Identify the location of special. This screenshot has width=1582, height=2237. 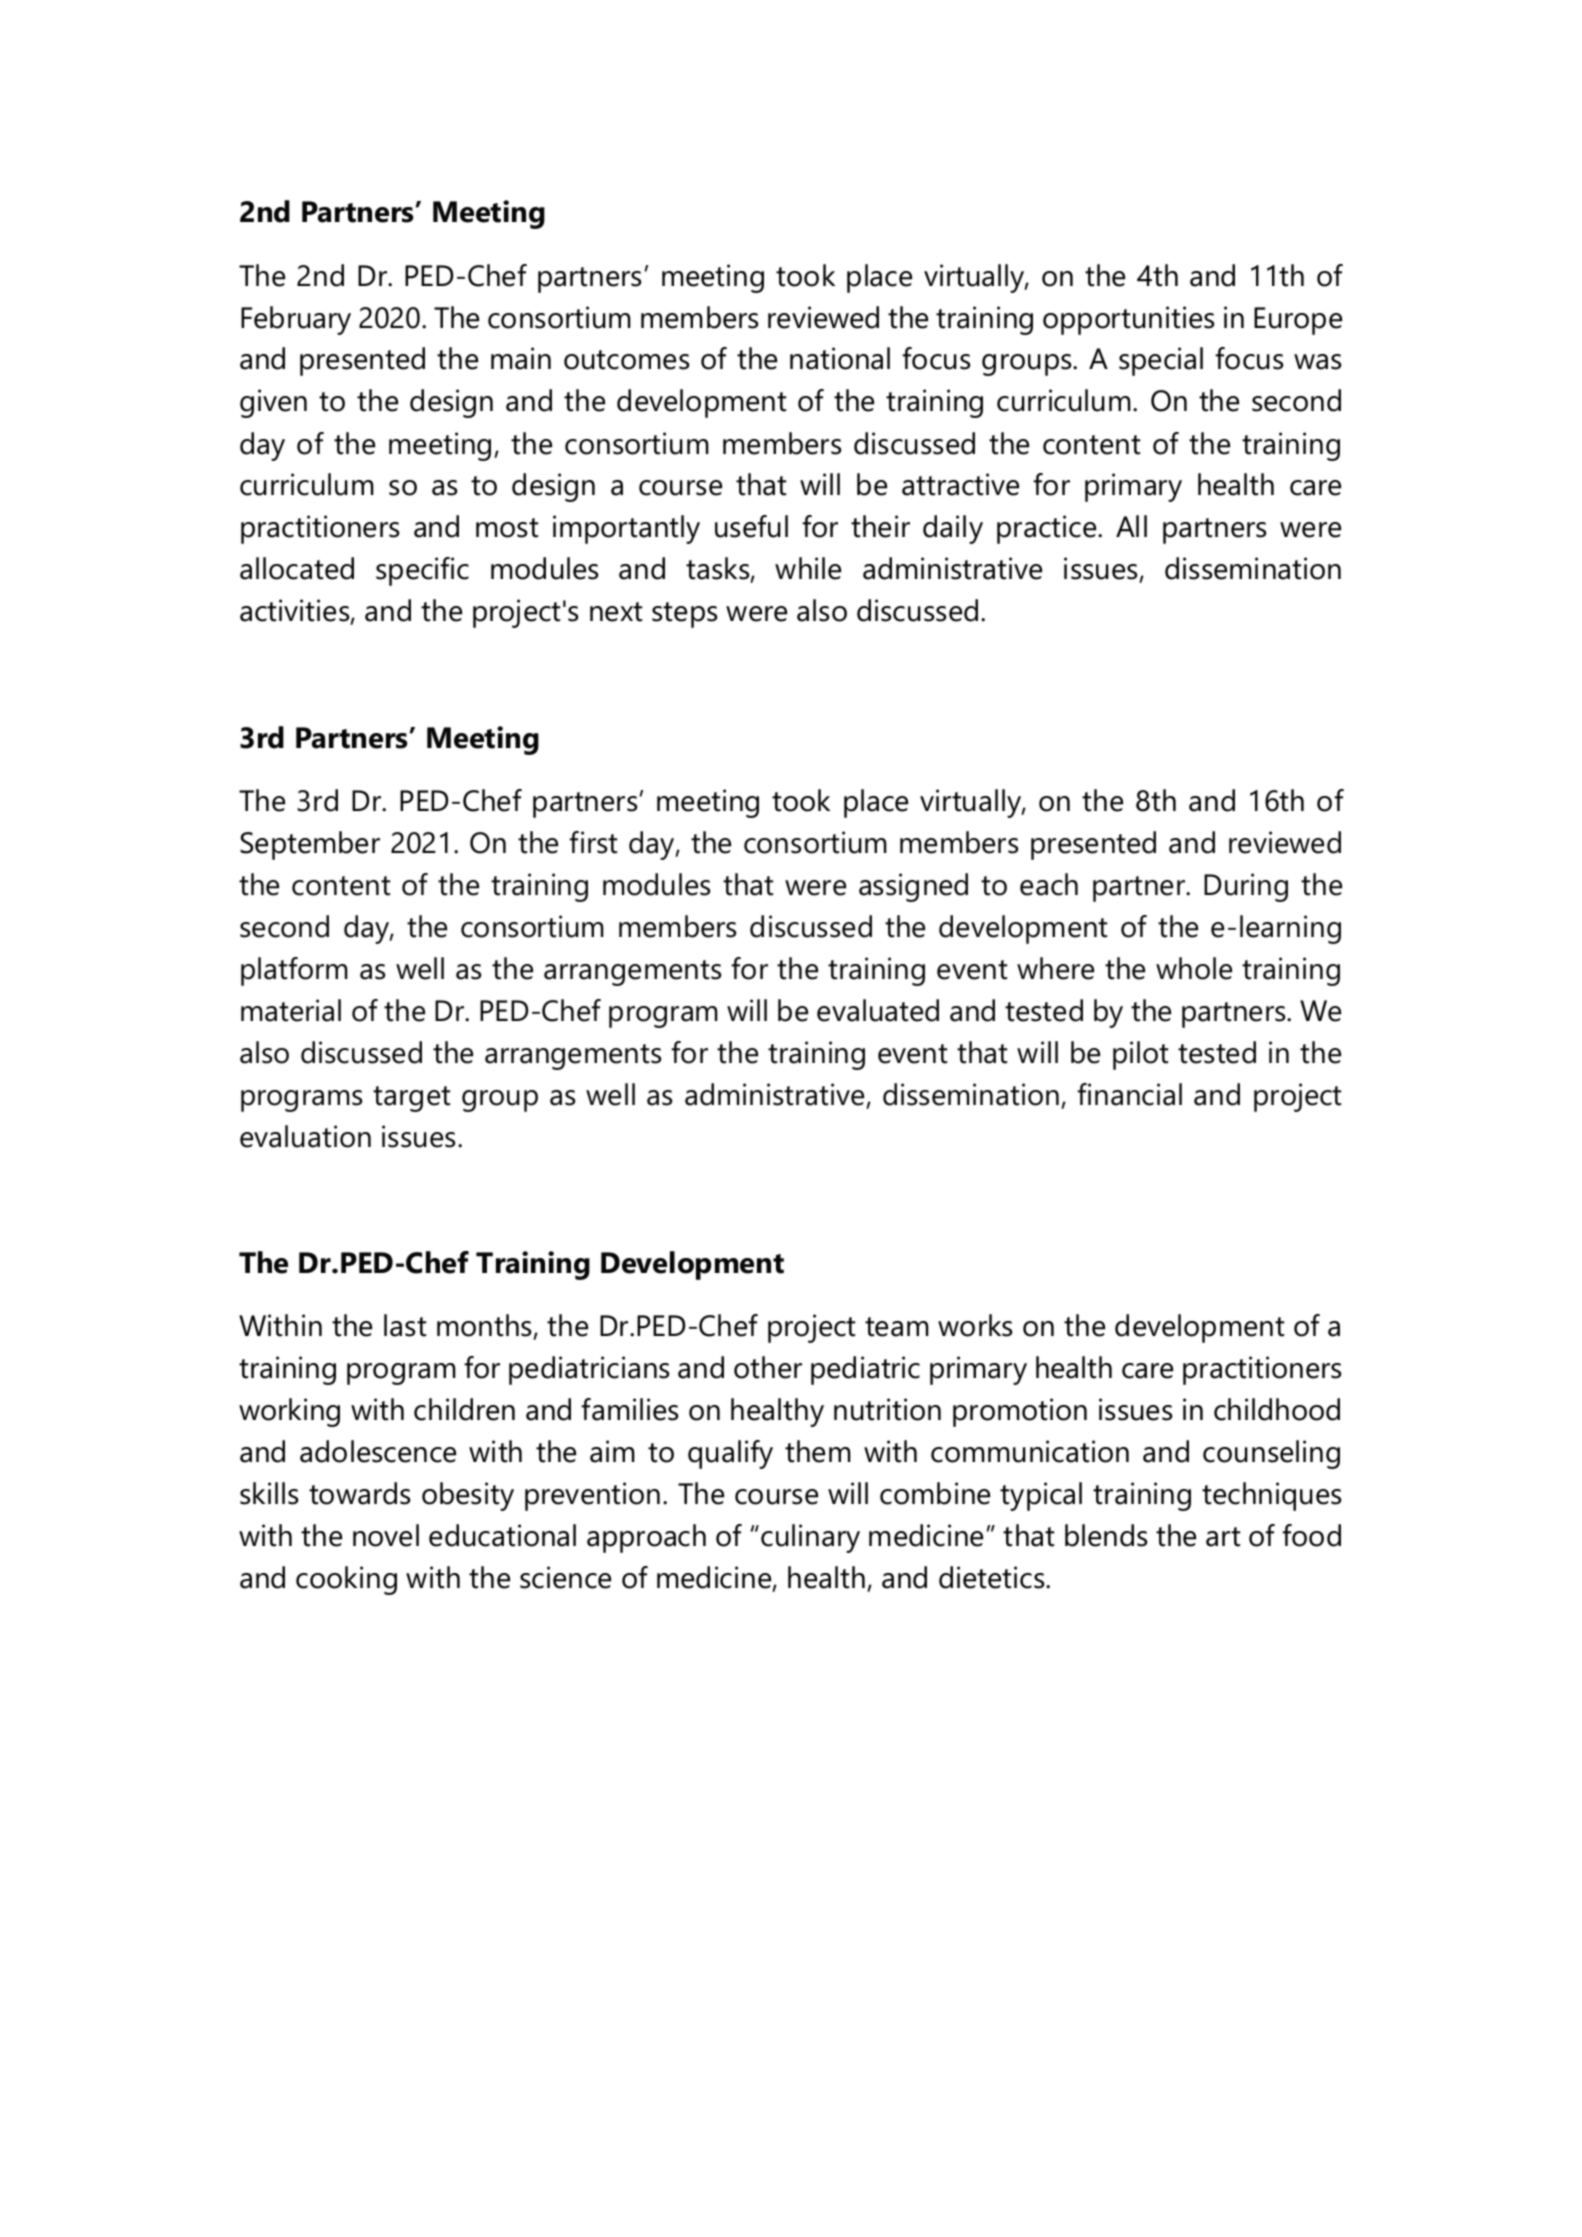
(1161, 361).
